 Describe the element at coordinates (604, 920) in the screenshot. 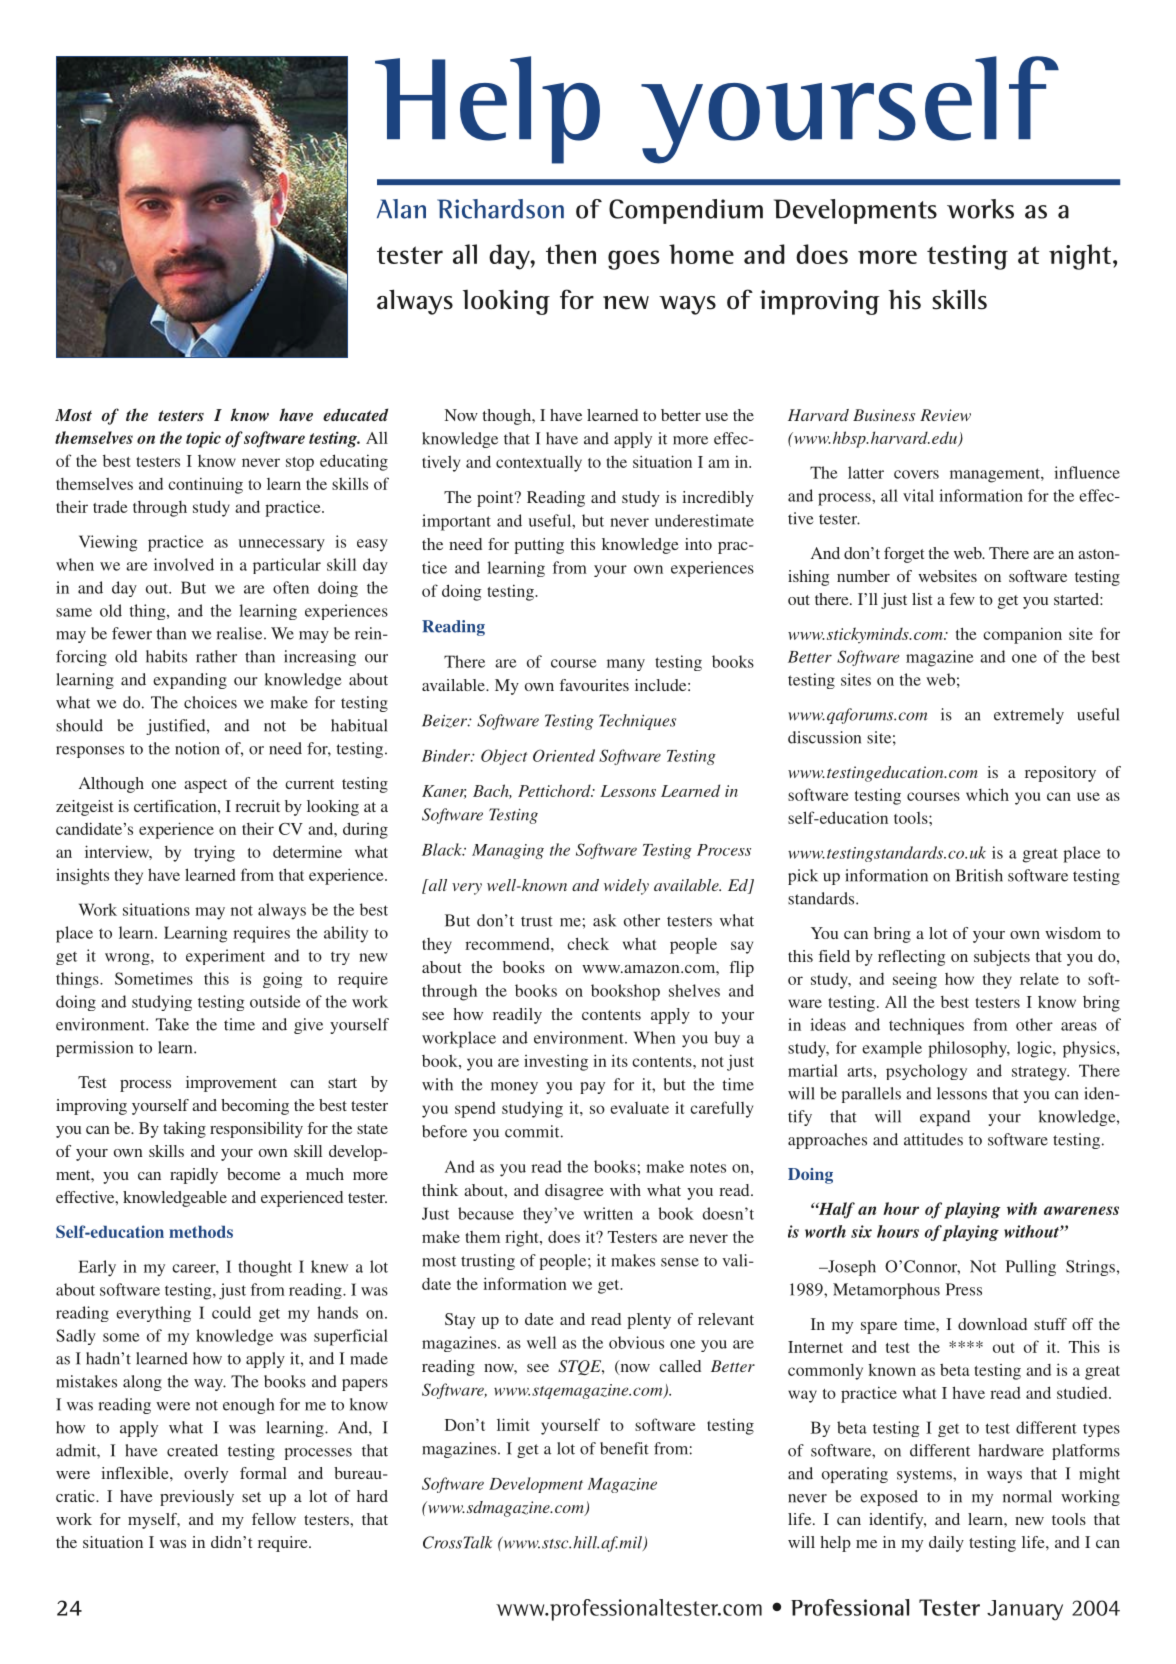

I see `ask` at that location.
